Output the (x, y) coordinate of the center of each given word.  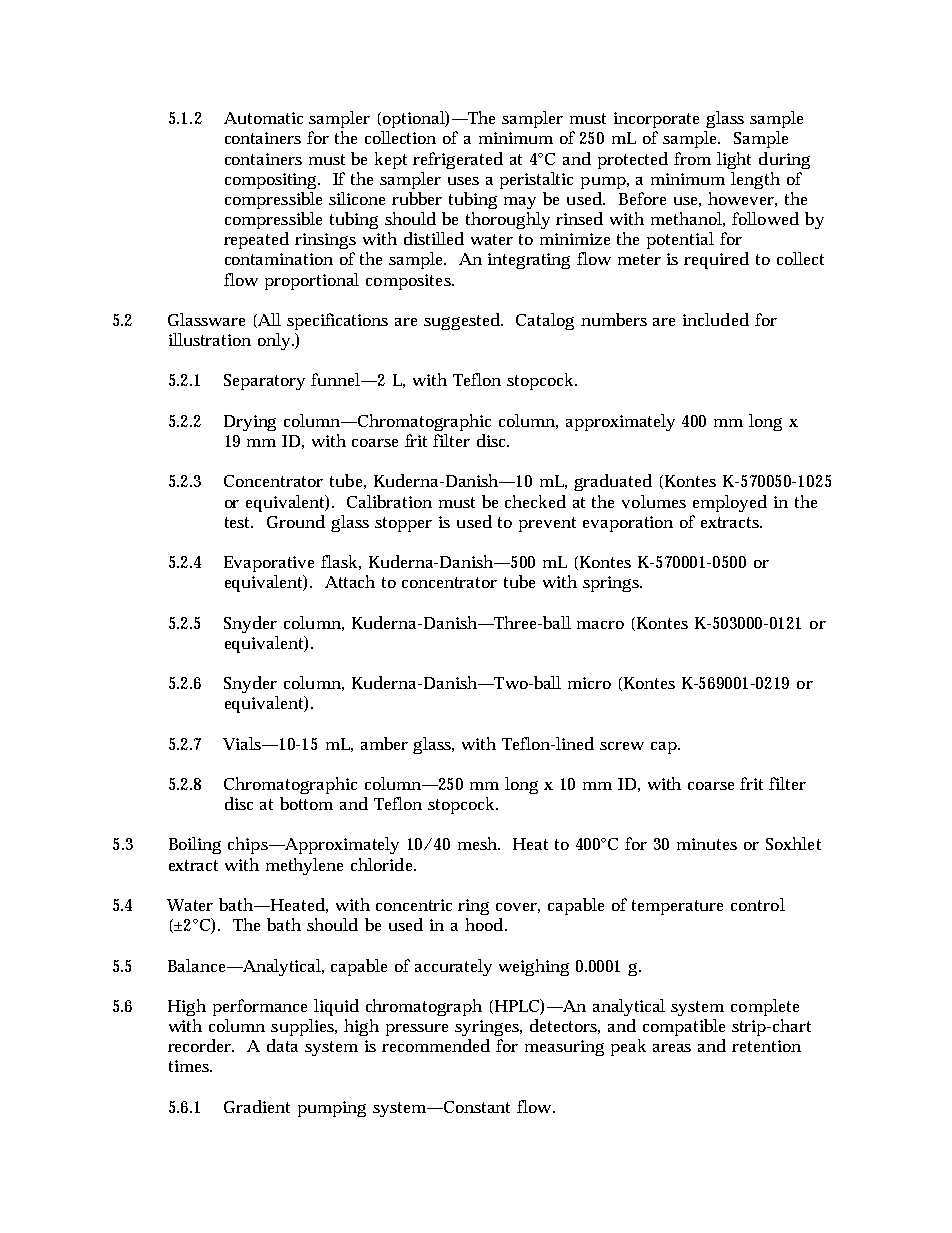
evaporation (628, 524)
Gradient (257, 1106)
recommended (436, 1045)
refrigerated (458, 160)
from (692, 158)
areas (672, 1048)
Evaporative (269, 564)
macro (600, 625)
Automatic (263, 118)
